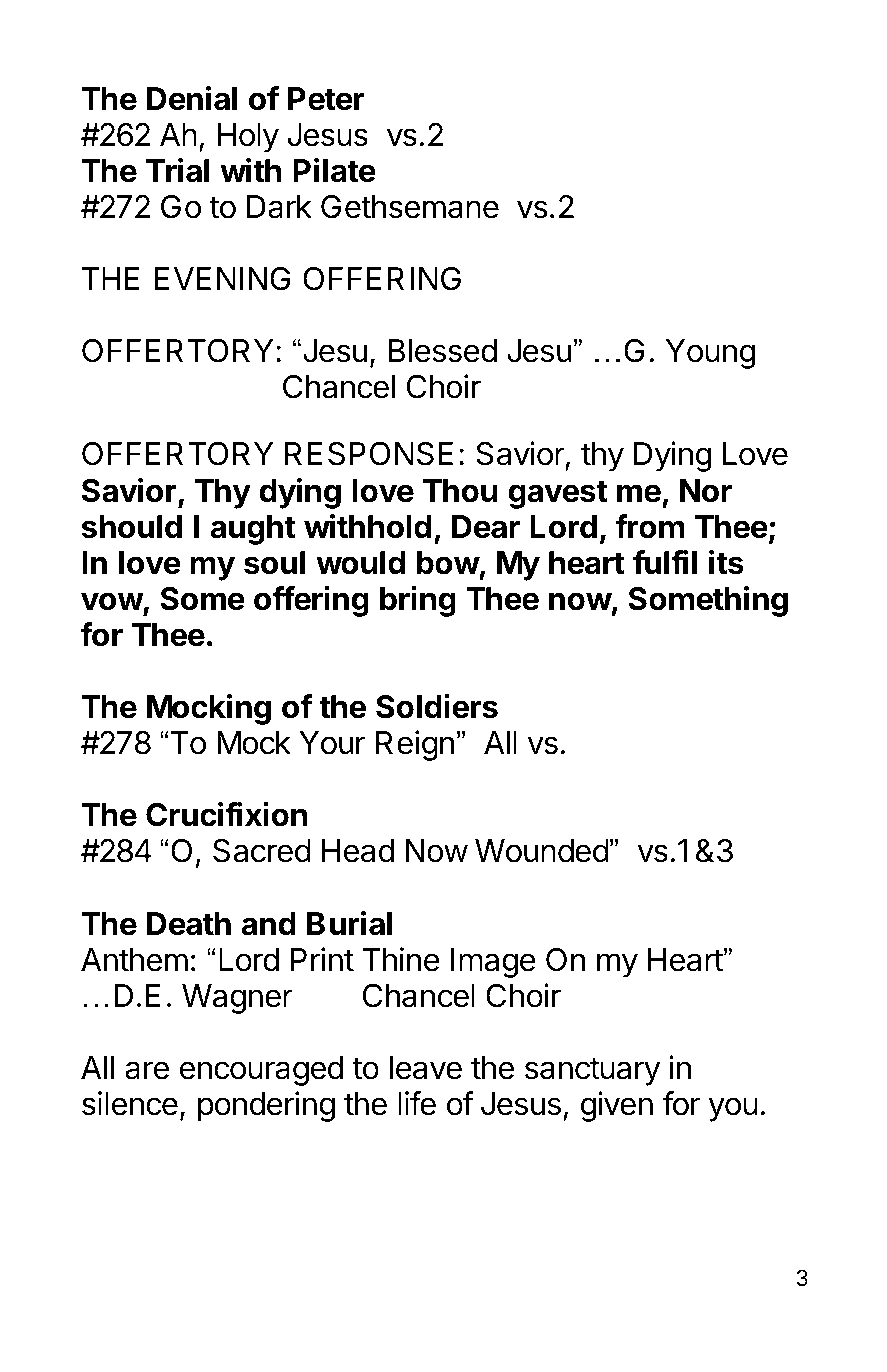  I want to click on are, so click(147, 1070).
